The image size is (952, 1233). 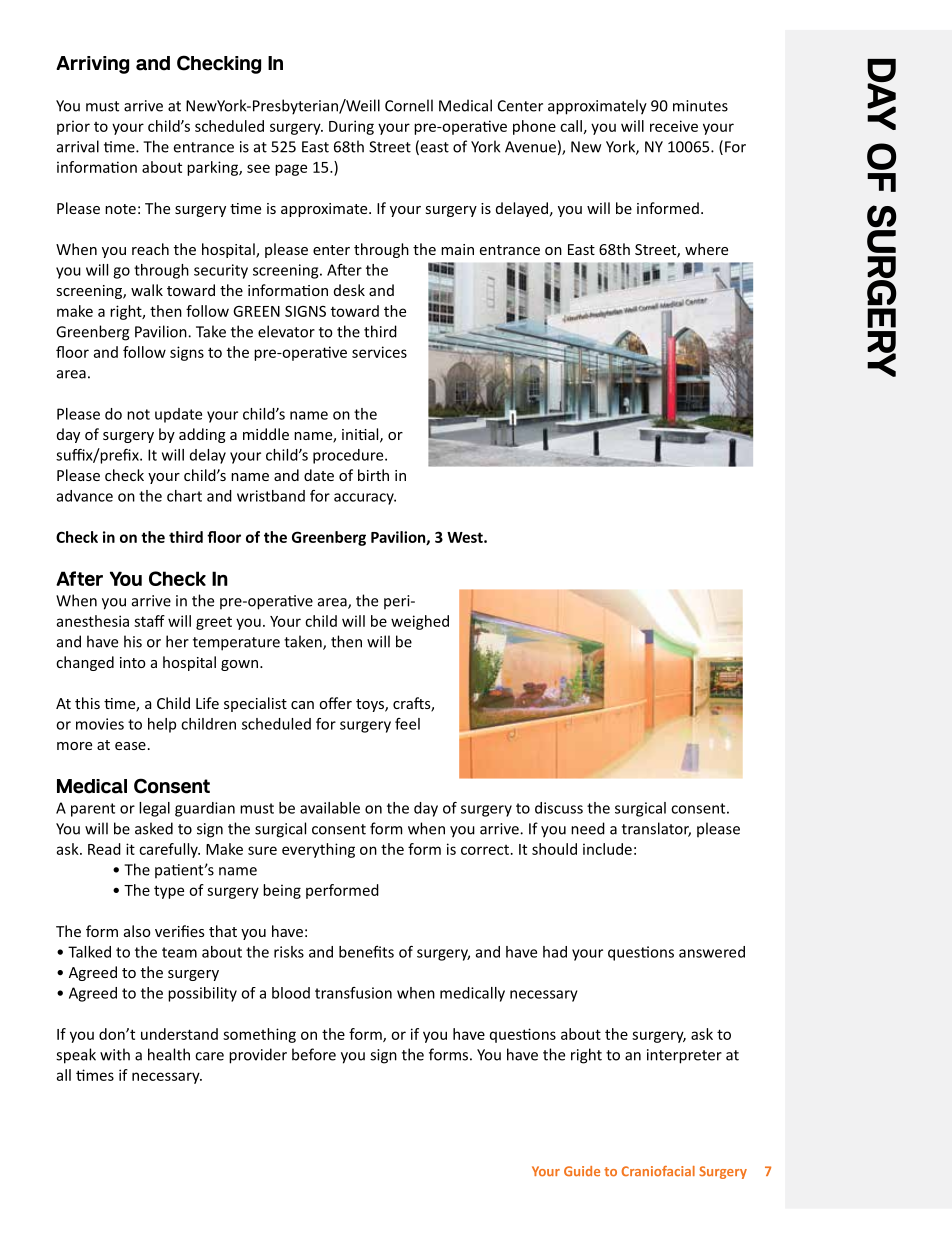 What do you see at coordinates (420, 622) in the page?
I see `weighed` at bounding box center [420, 622].
